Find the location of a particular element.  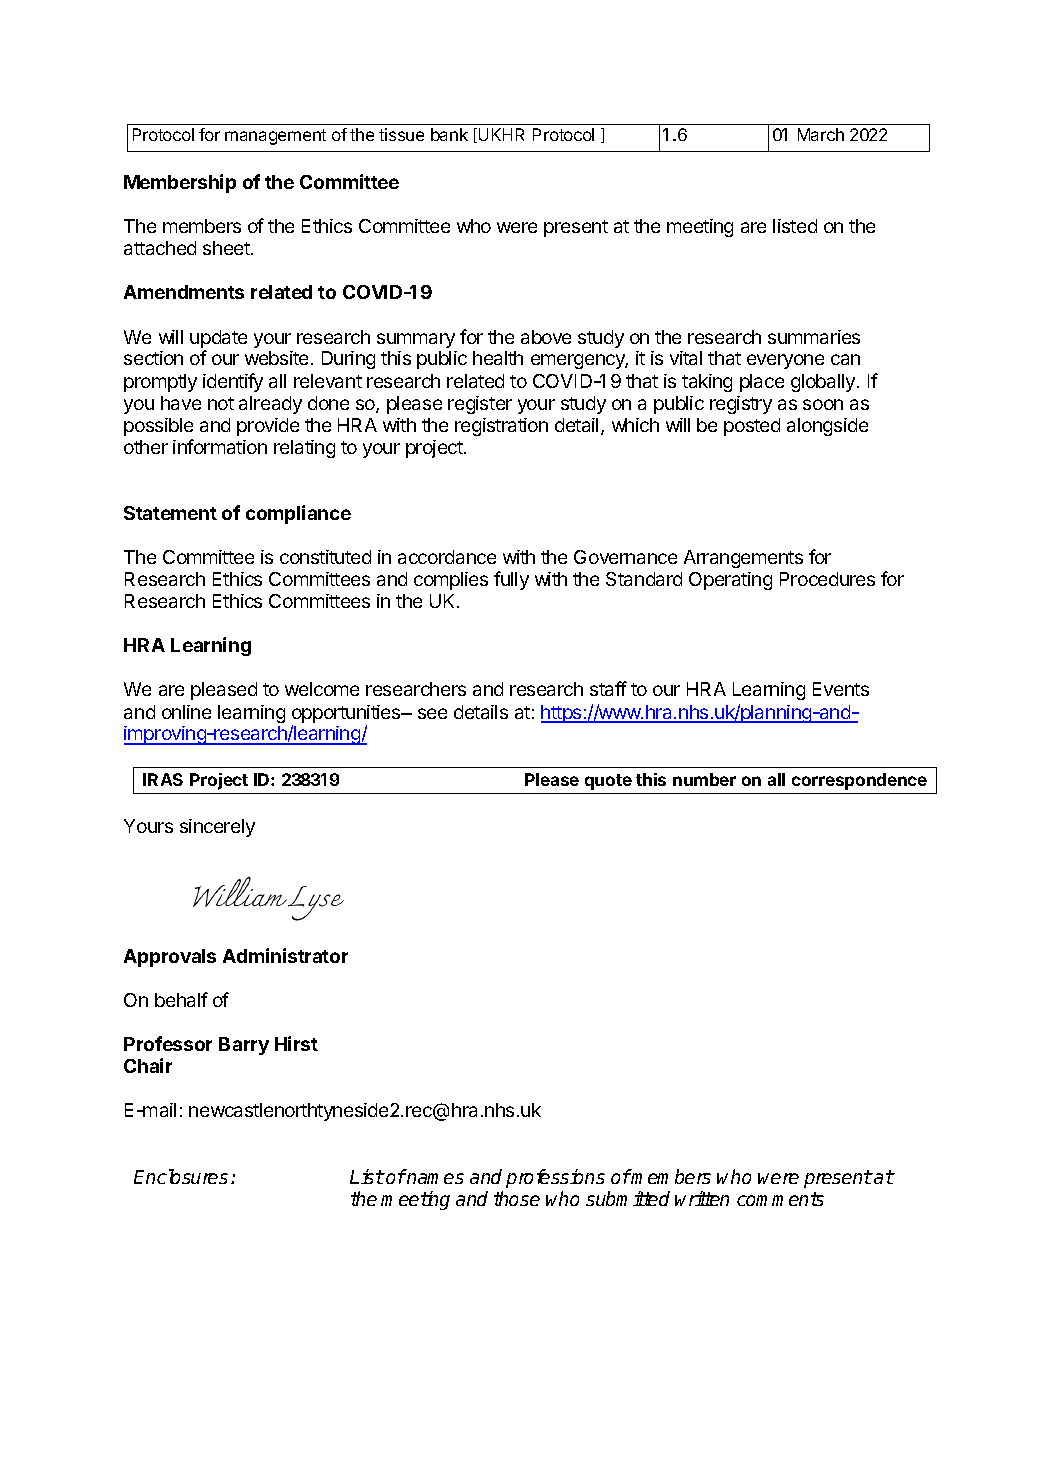

management is located at coordinates (275, 137).
